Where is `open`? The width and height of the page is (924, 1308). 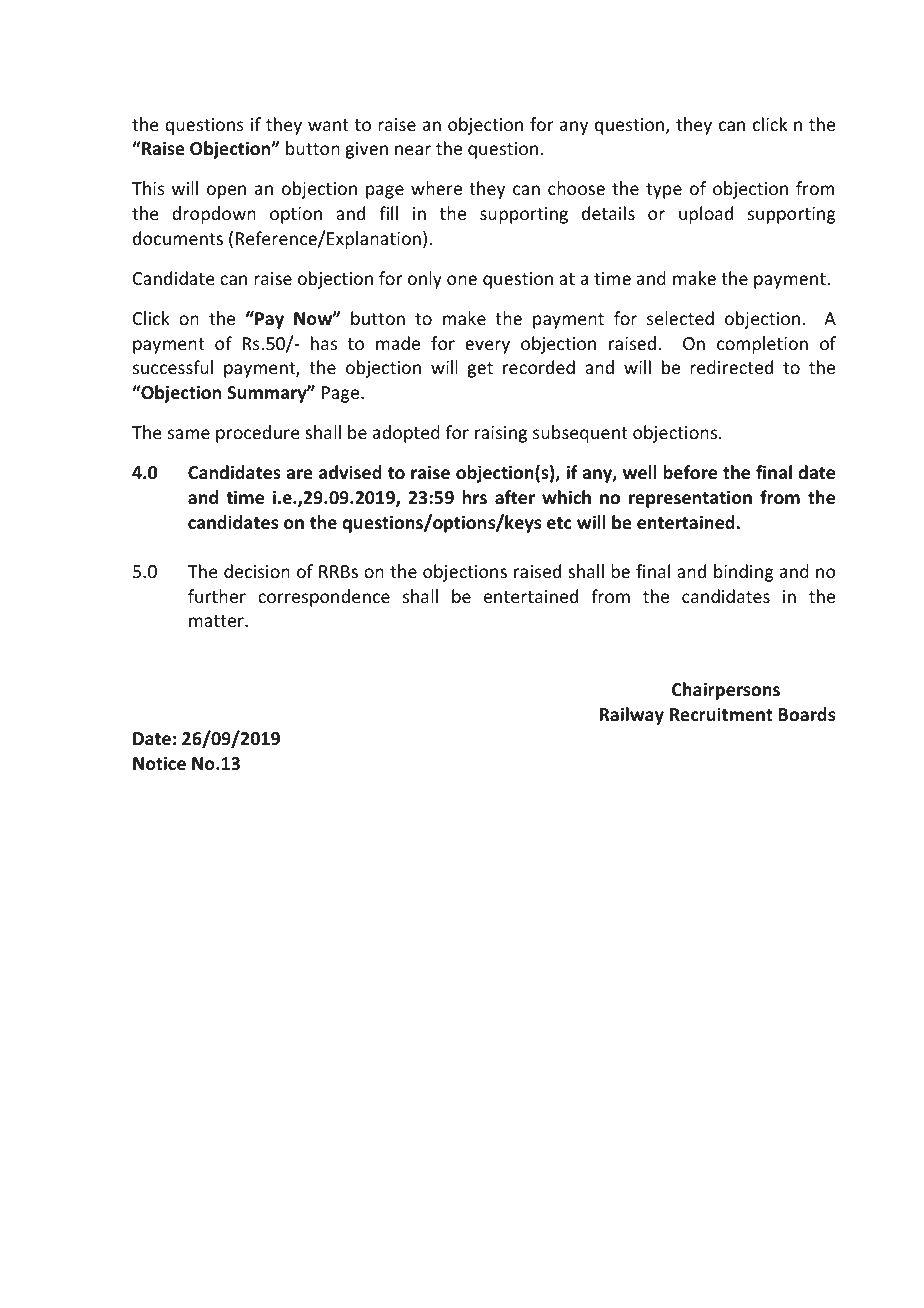 open is located at coordinates (226, 192).
